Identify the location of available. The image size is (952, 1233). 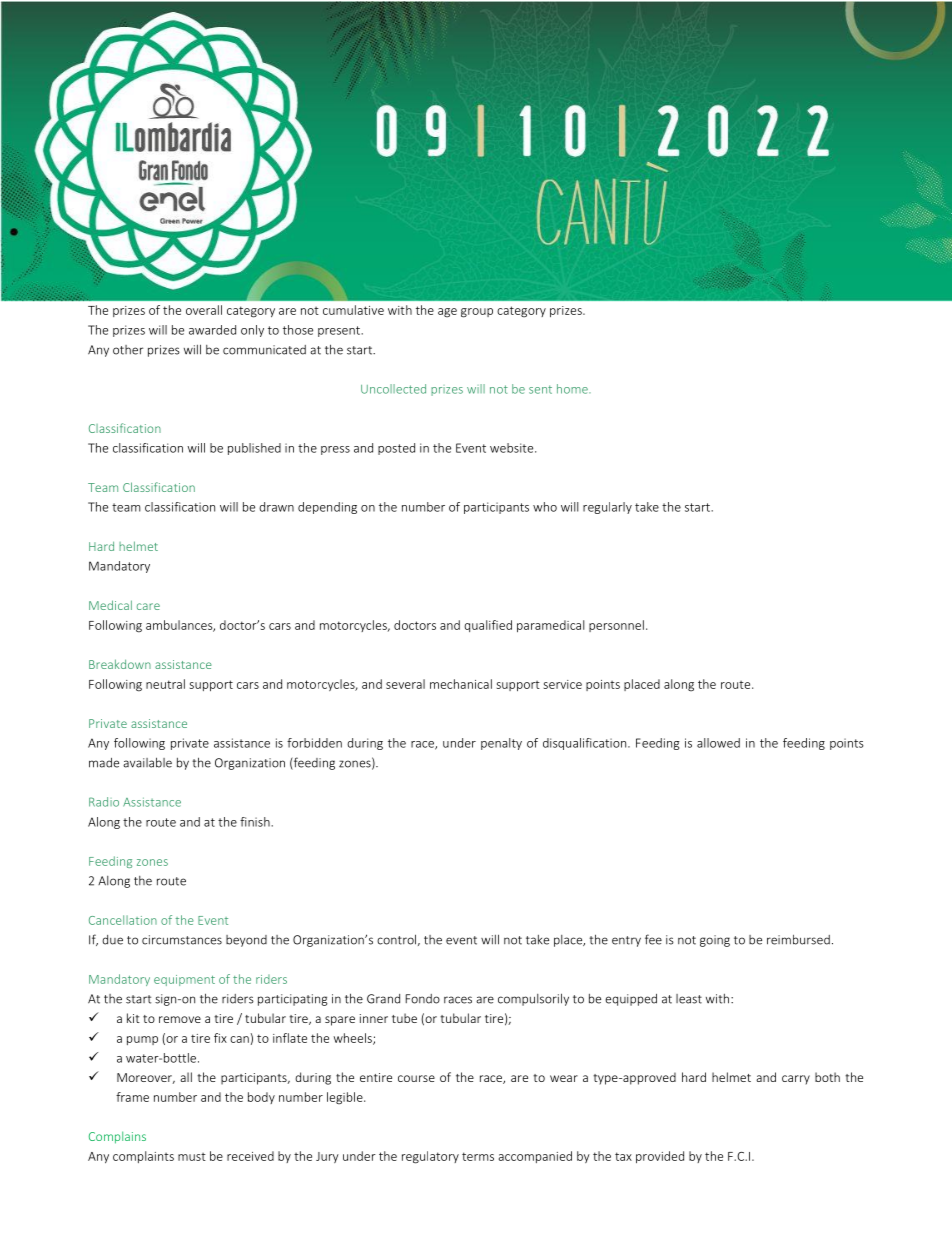
(147, 762).
